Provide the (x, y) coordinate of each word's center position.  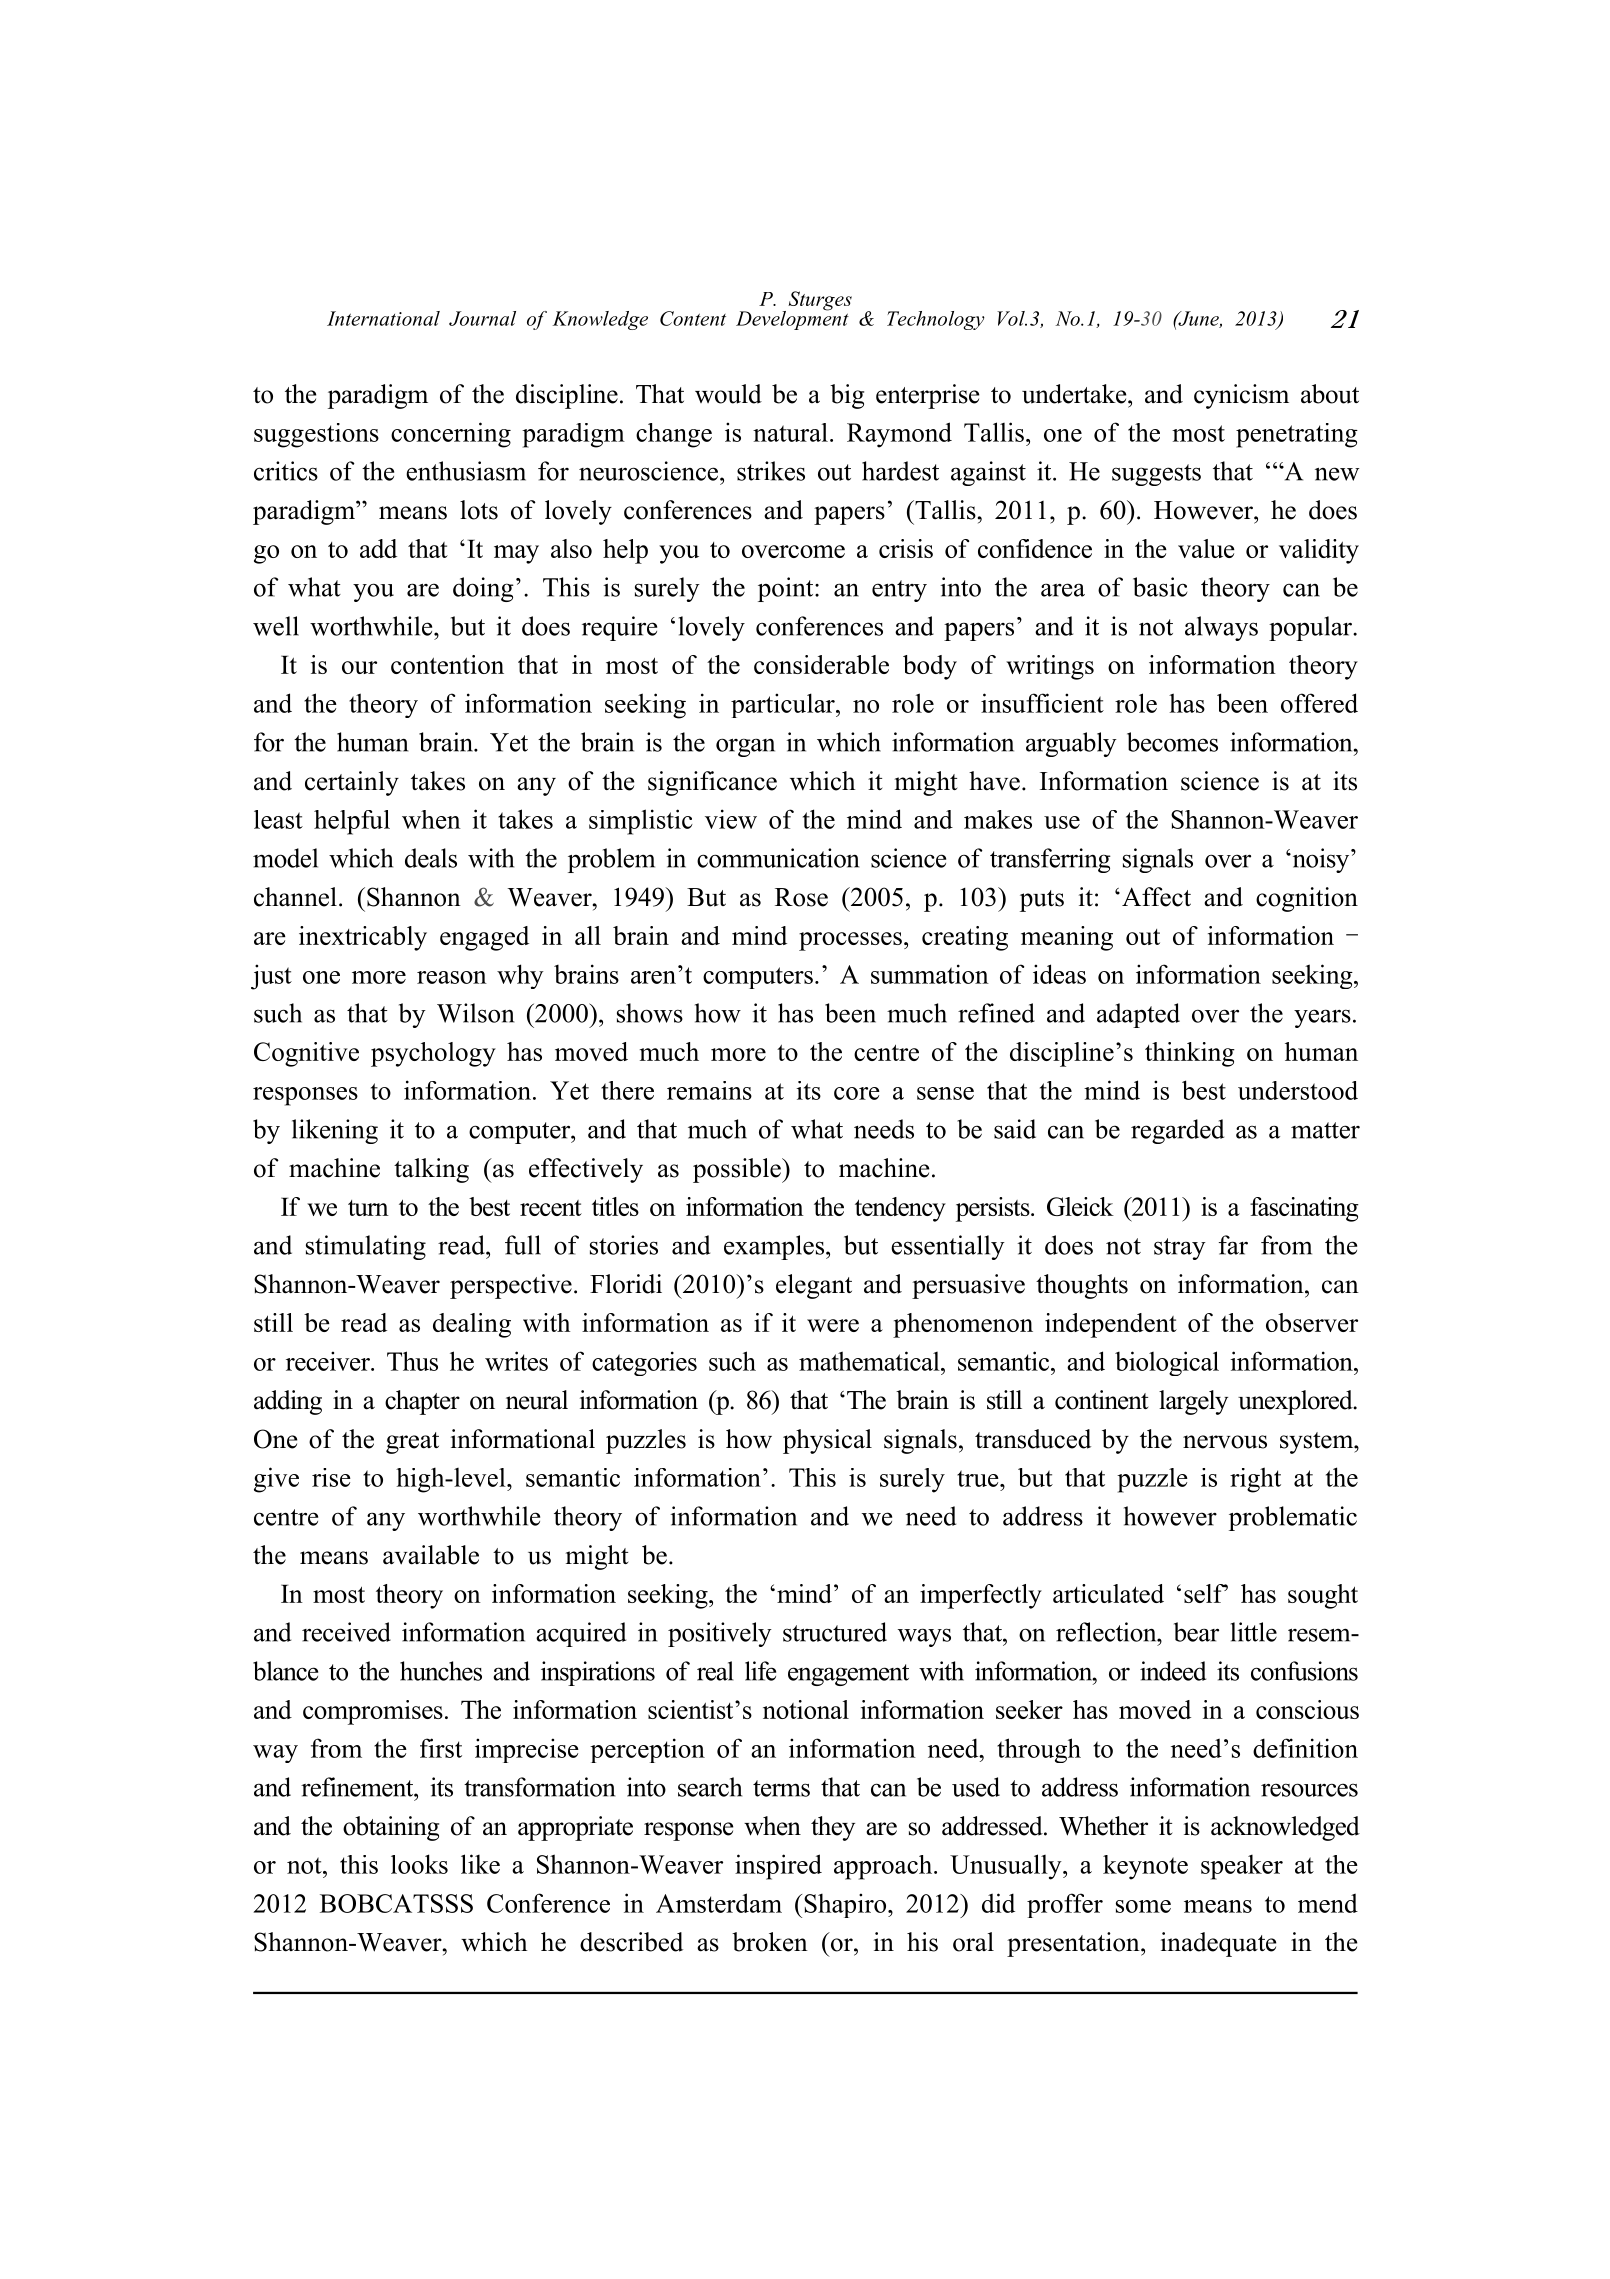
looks (419, 1864)
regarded (1177, 1131)
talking (431, 1170)
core (857, 1093)
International (383, 318)
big (847, 396)
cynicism (1241, 396)
